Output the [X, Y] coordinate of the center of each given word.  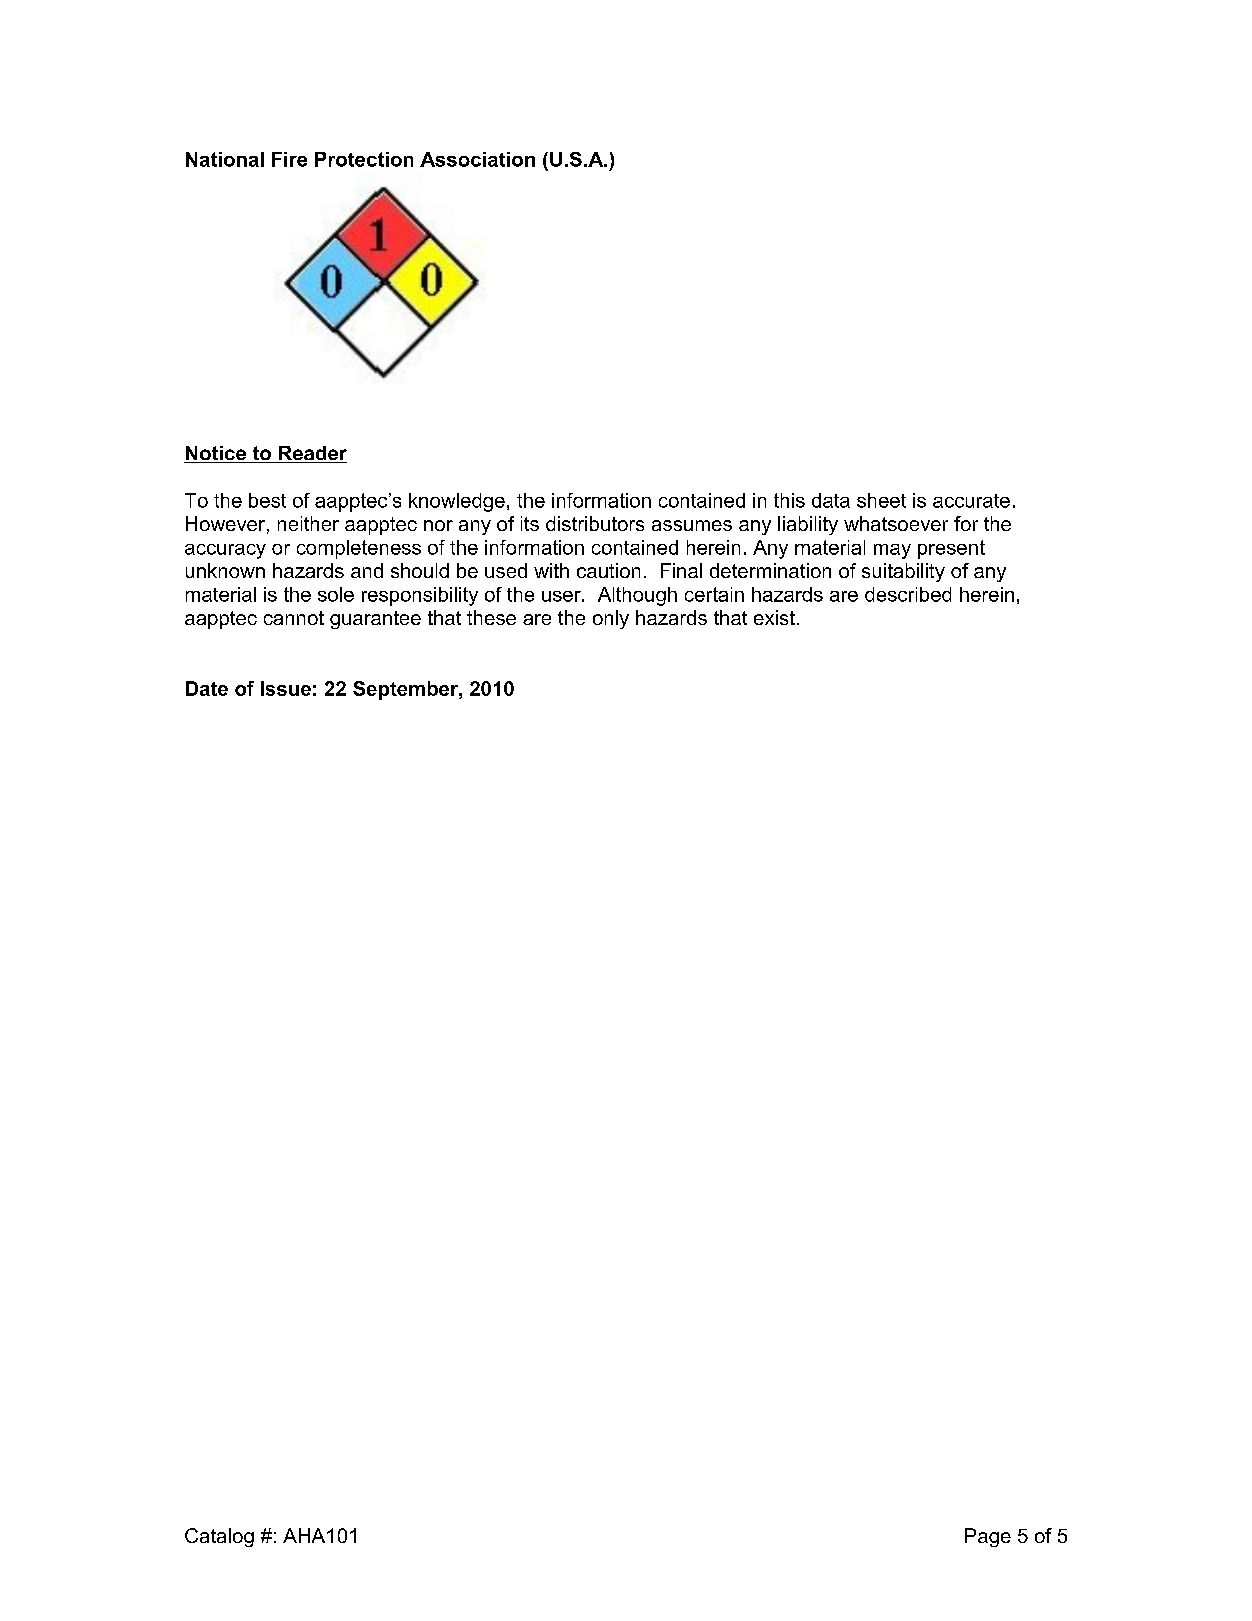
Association [477, 159]
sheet [881, 500]
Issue [286, 688]
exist [774, 617]
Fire [289, 159]
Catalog [219, 1537]
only [611, 619]
